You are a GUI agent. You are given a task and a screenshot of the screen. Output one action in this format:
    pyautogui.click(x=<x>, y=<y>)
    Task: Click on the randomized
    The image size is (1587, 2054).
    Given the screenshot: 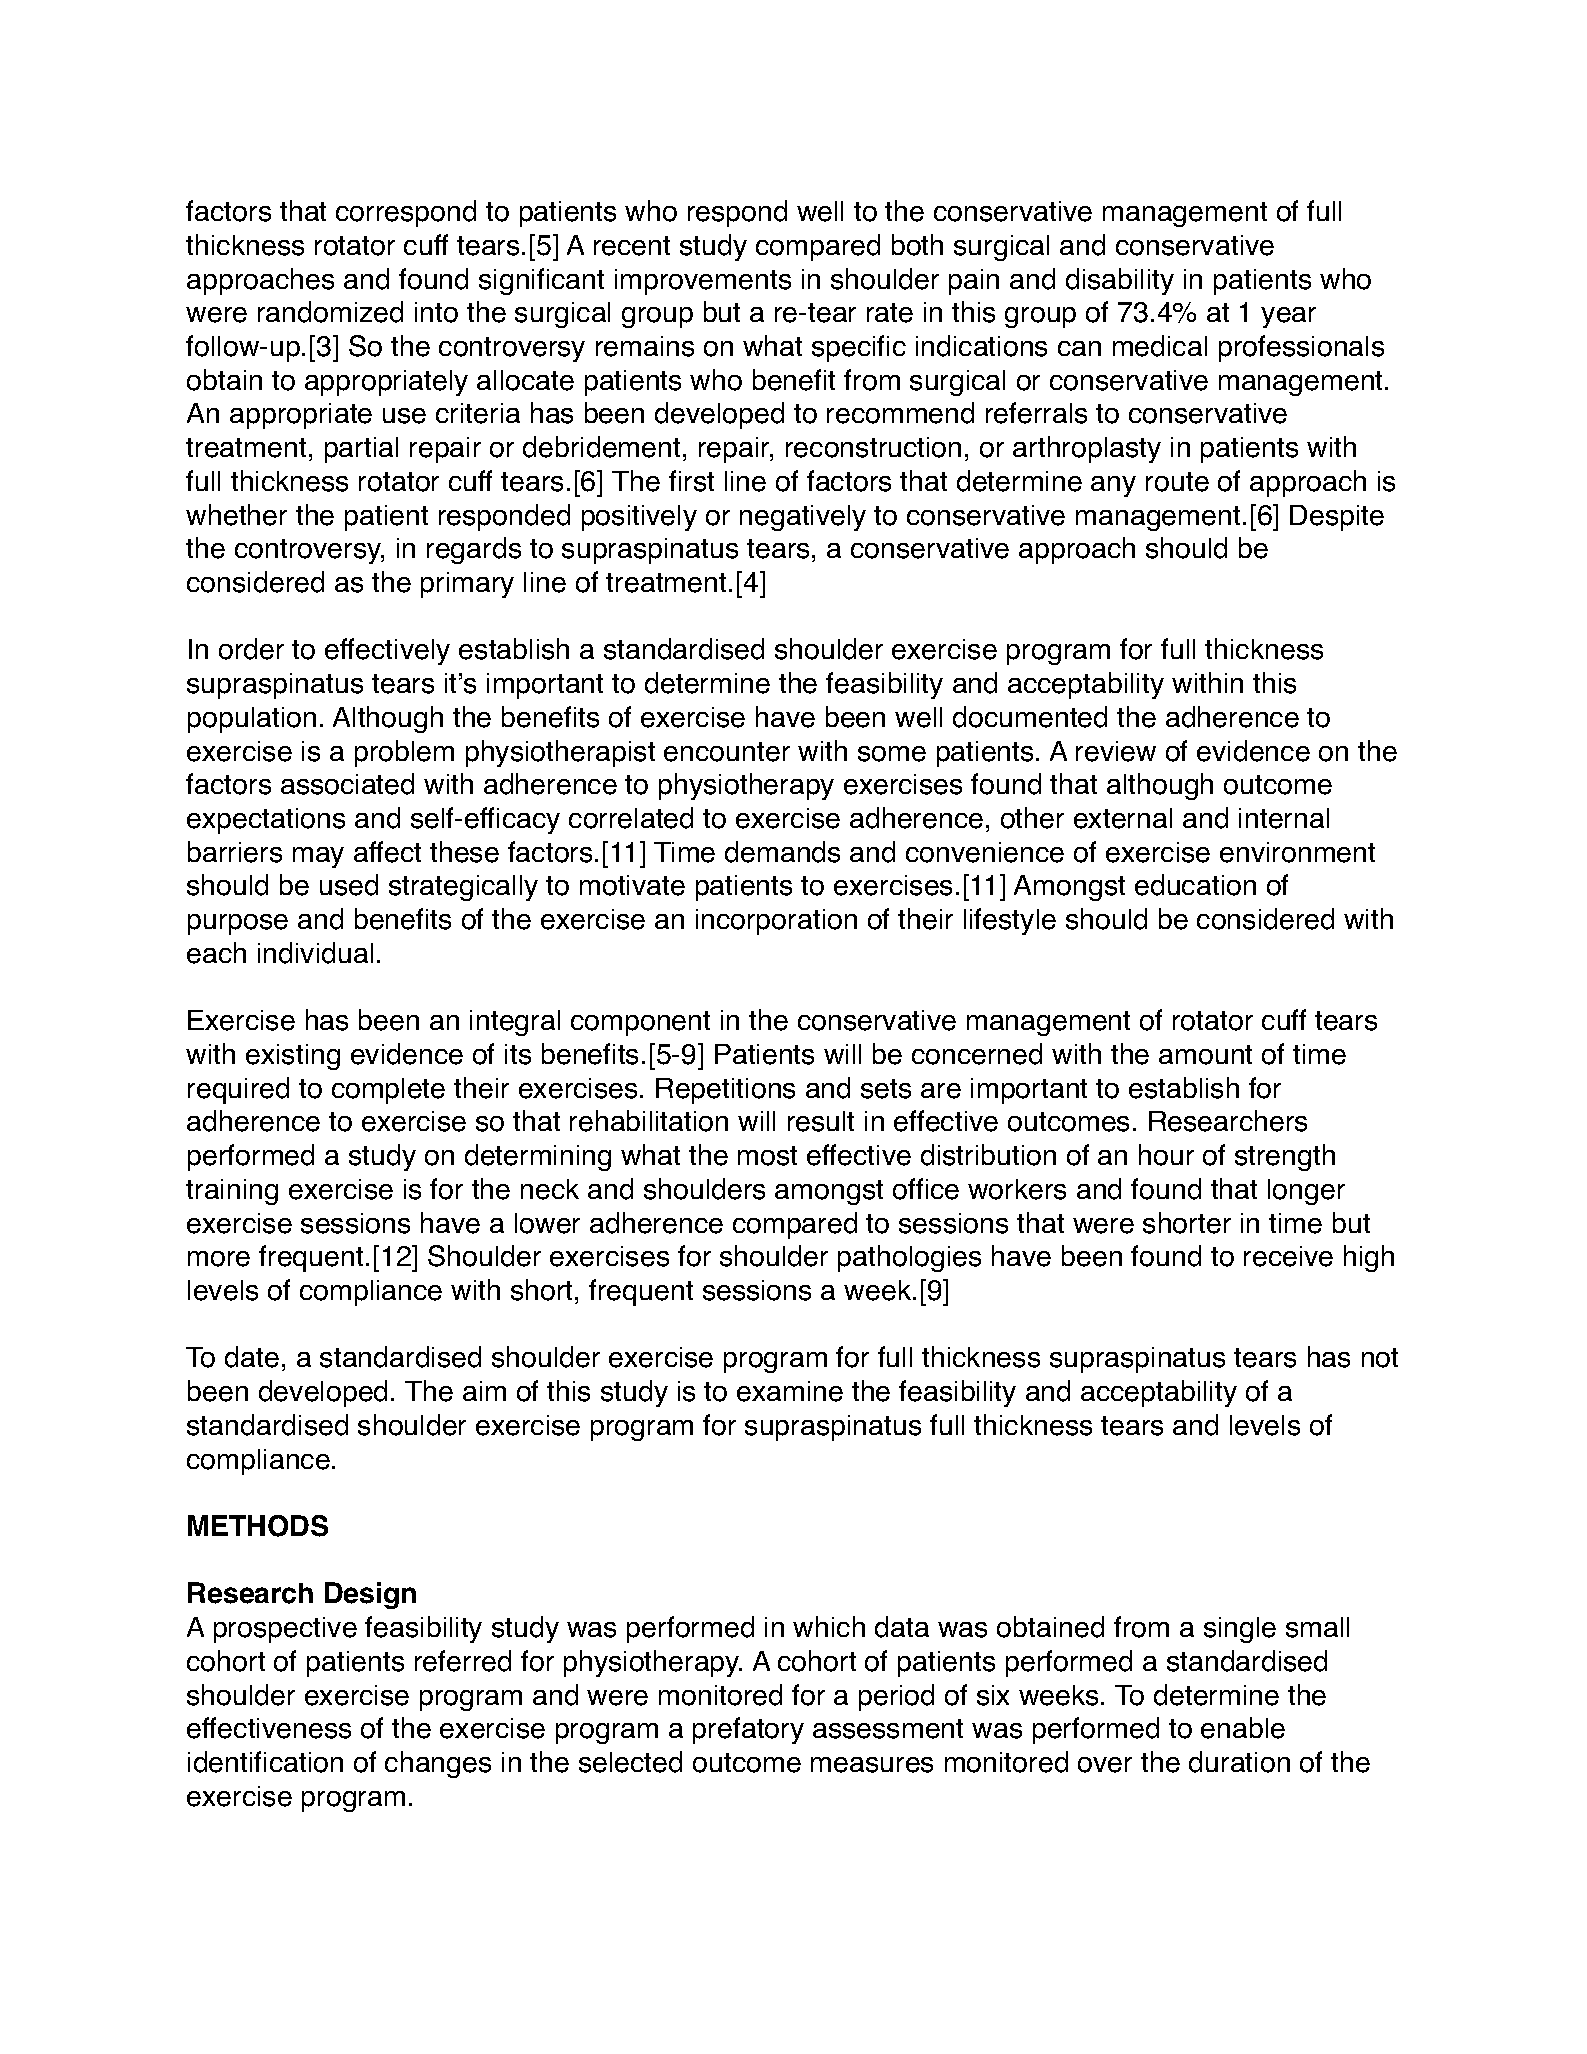 What is the action you would take?
    pyautogui.click(x=330, y=312)
